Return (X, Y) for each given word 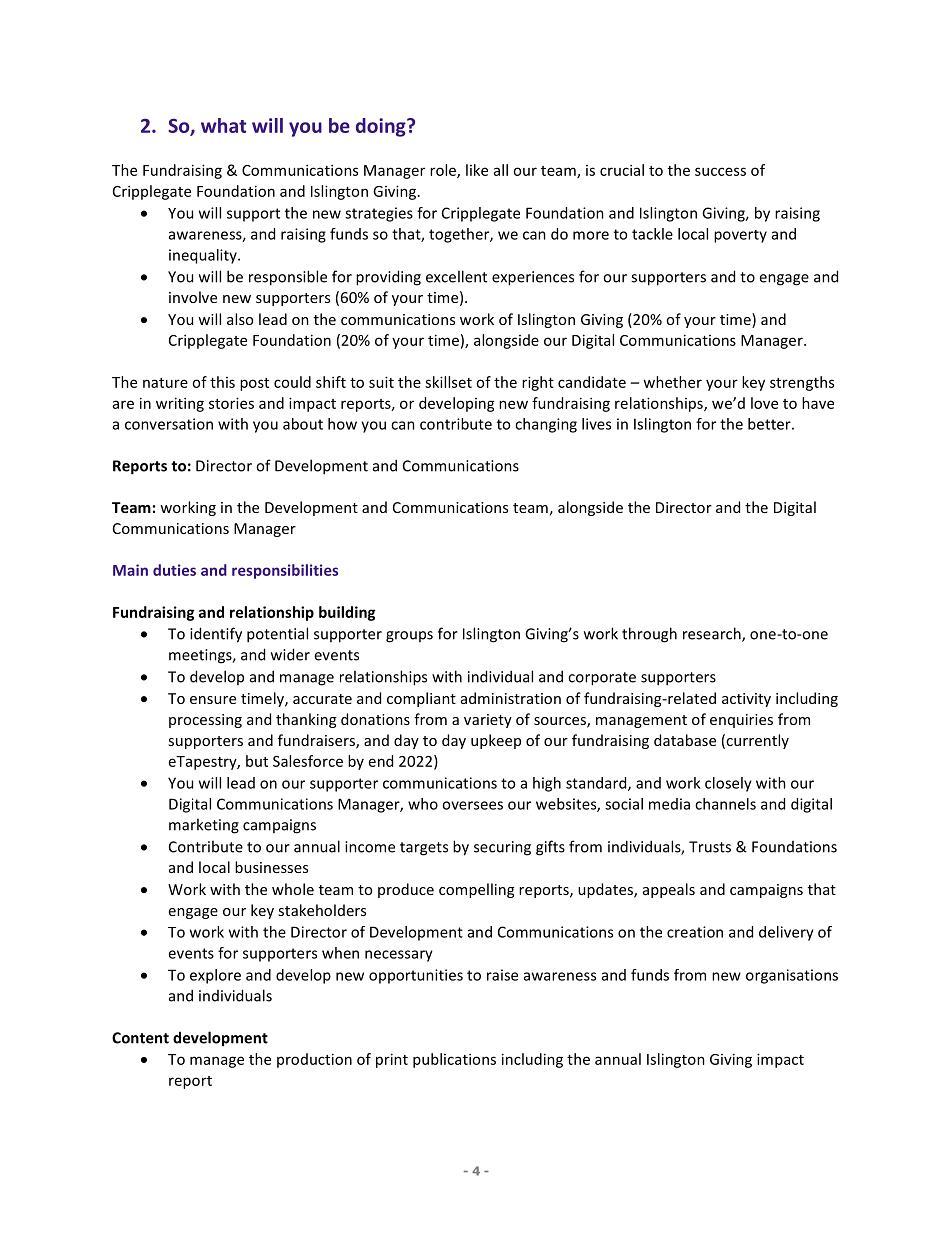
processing (205, 721)
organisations (792, 976)
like (477, 170)
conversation (169, 424)
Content (140, 1038)
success (720, 171)
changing (546, 425)
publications (454, 1060)
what (223, 125)
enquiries (741, 721)
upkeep (496, 741)
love (764, 403)
